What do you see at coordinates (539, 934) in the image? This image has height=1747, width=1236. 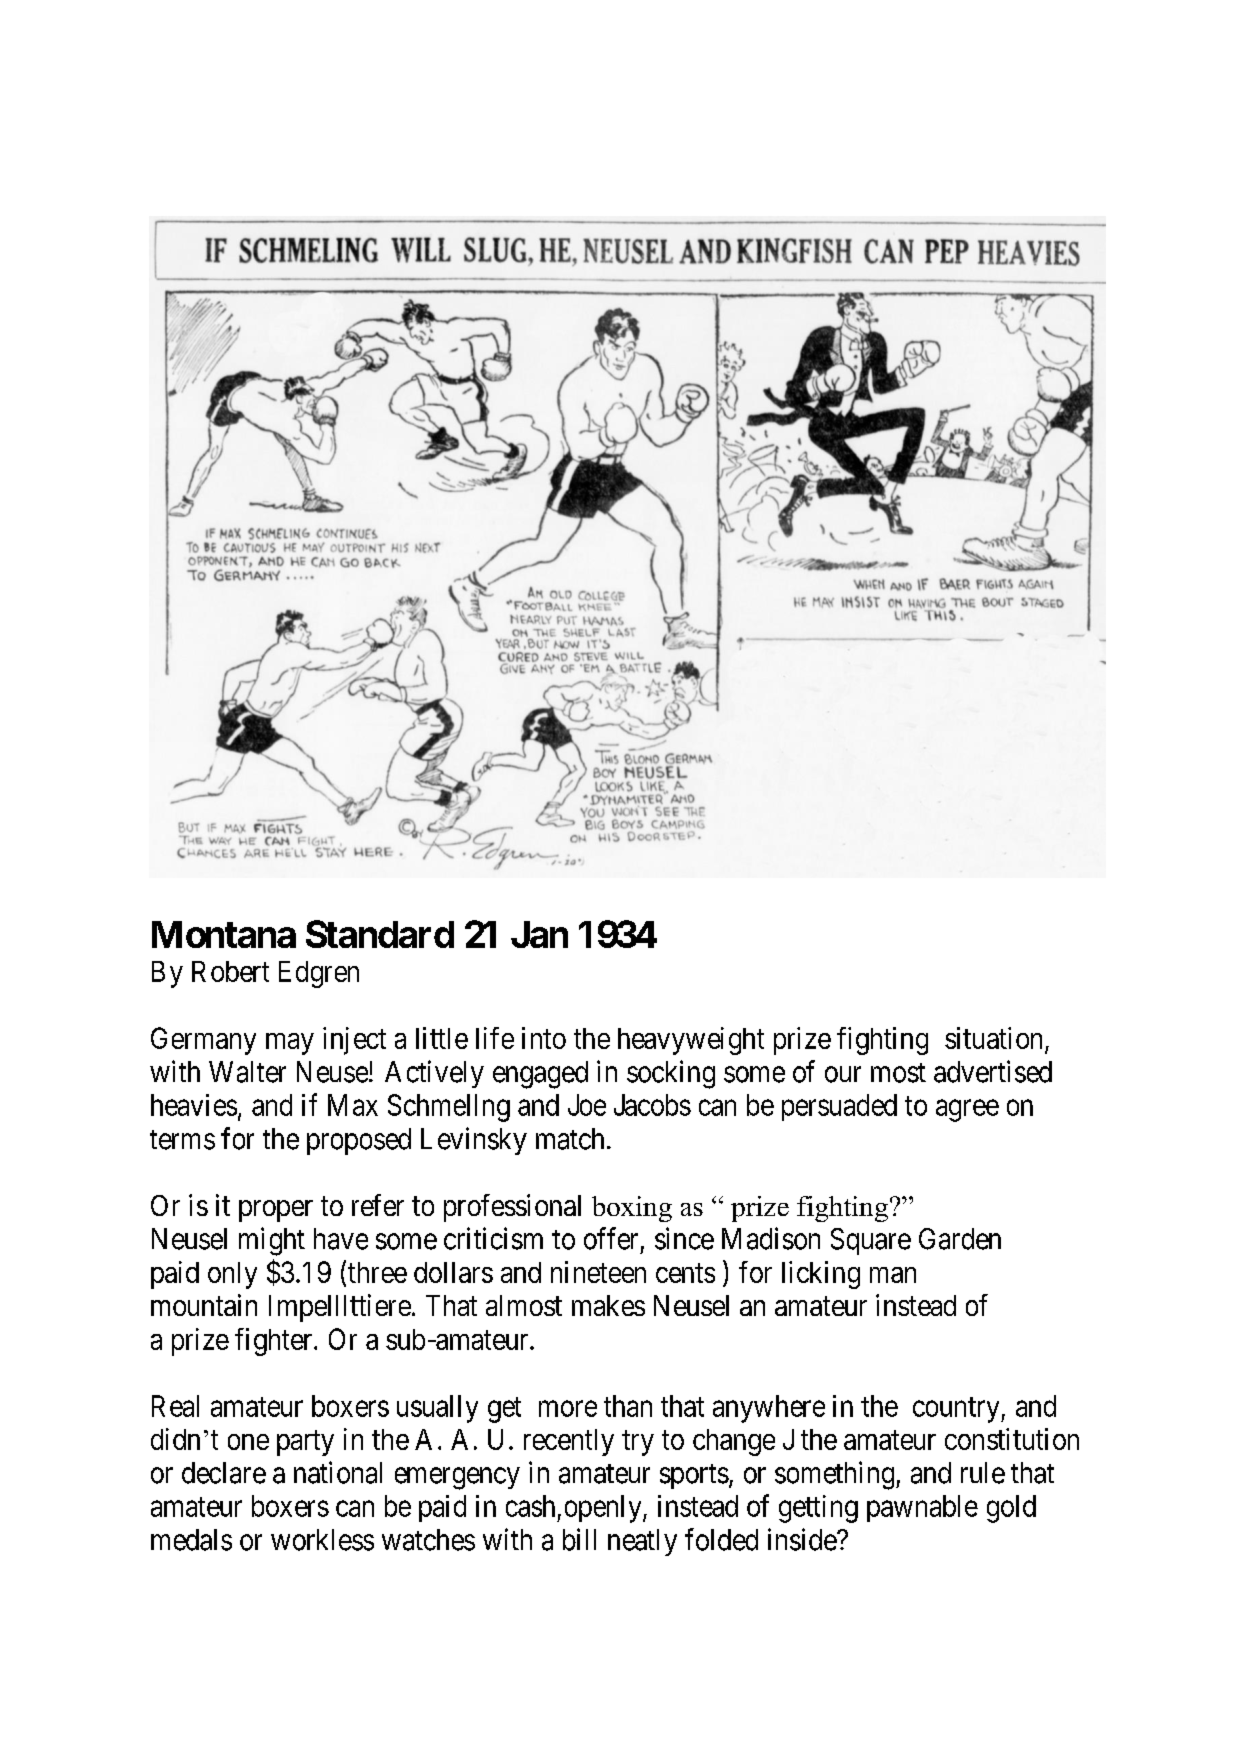 I see `Jan` at bounding box center [539, 934].
